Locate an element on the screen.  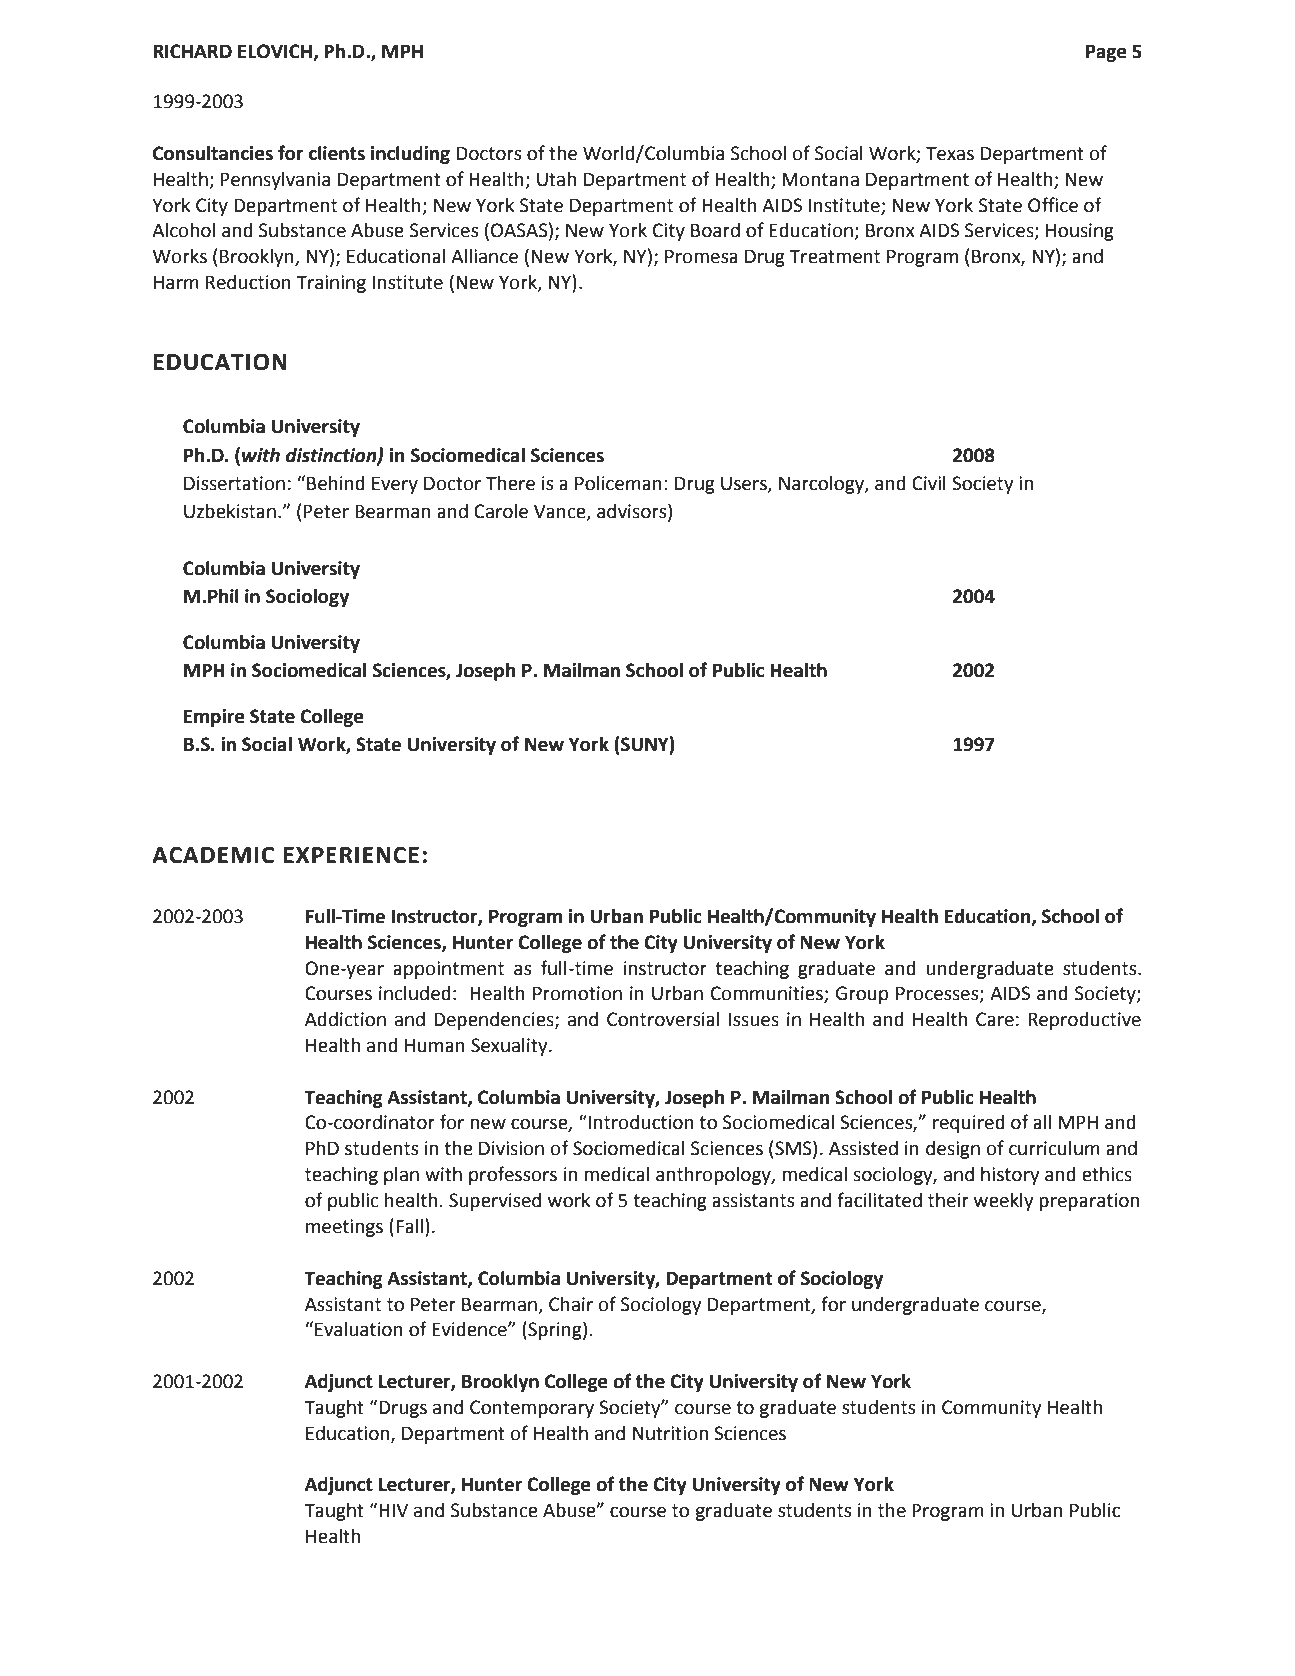
required is located at coordinates (969, 1124).
